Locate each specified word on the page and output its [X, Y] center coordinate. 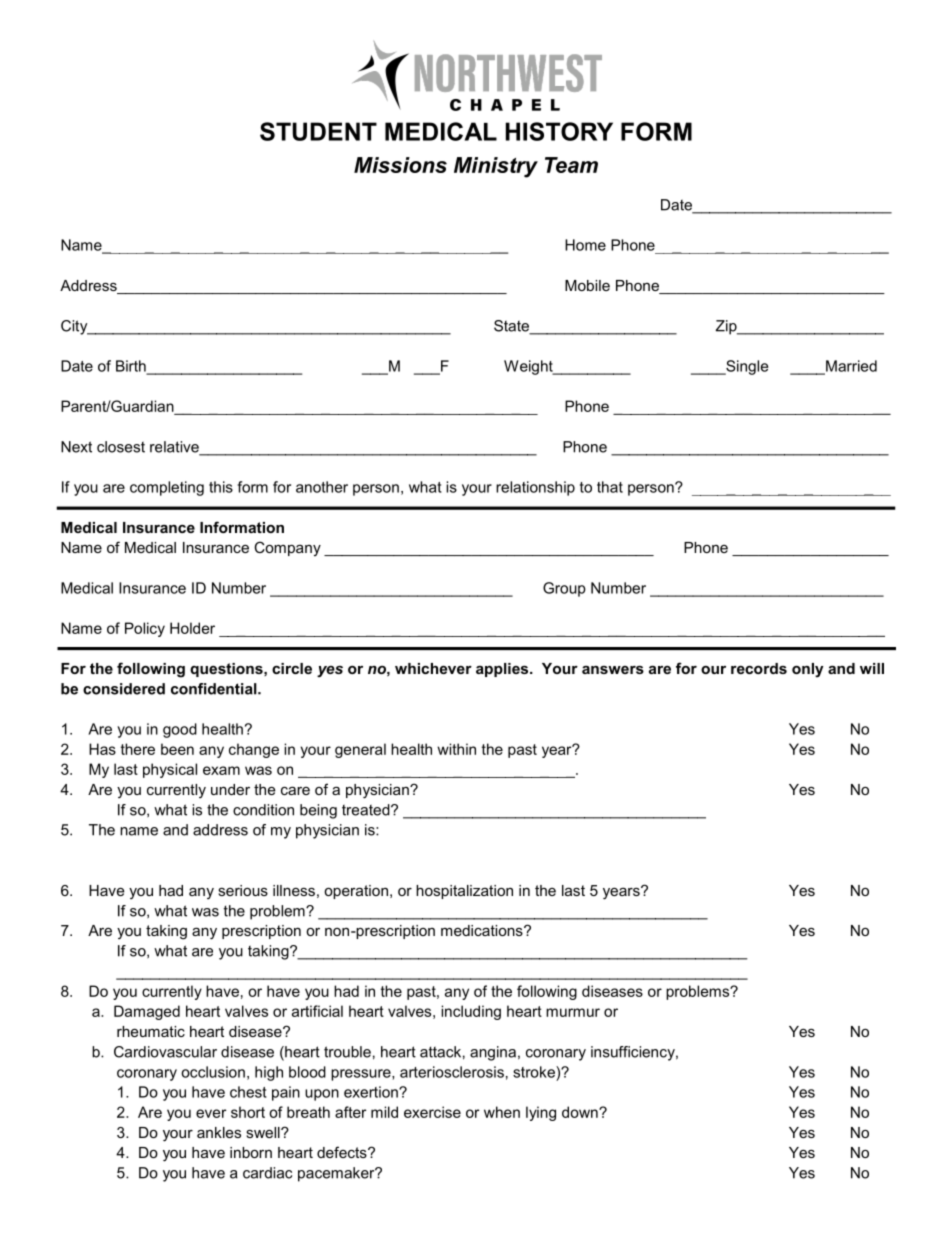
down [581, 1112]
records [759, 668]
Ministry [496, 167]
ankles [219, 1132]
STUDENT [318, 131]
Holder [192, 628]
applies [503, 670]
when [502, 1112]
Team [571, 165]
